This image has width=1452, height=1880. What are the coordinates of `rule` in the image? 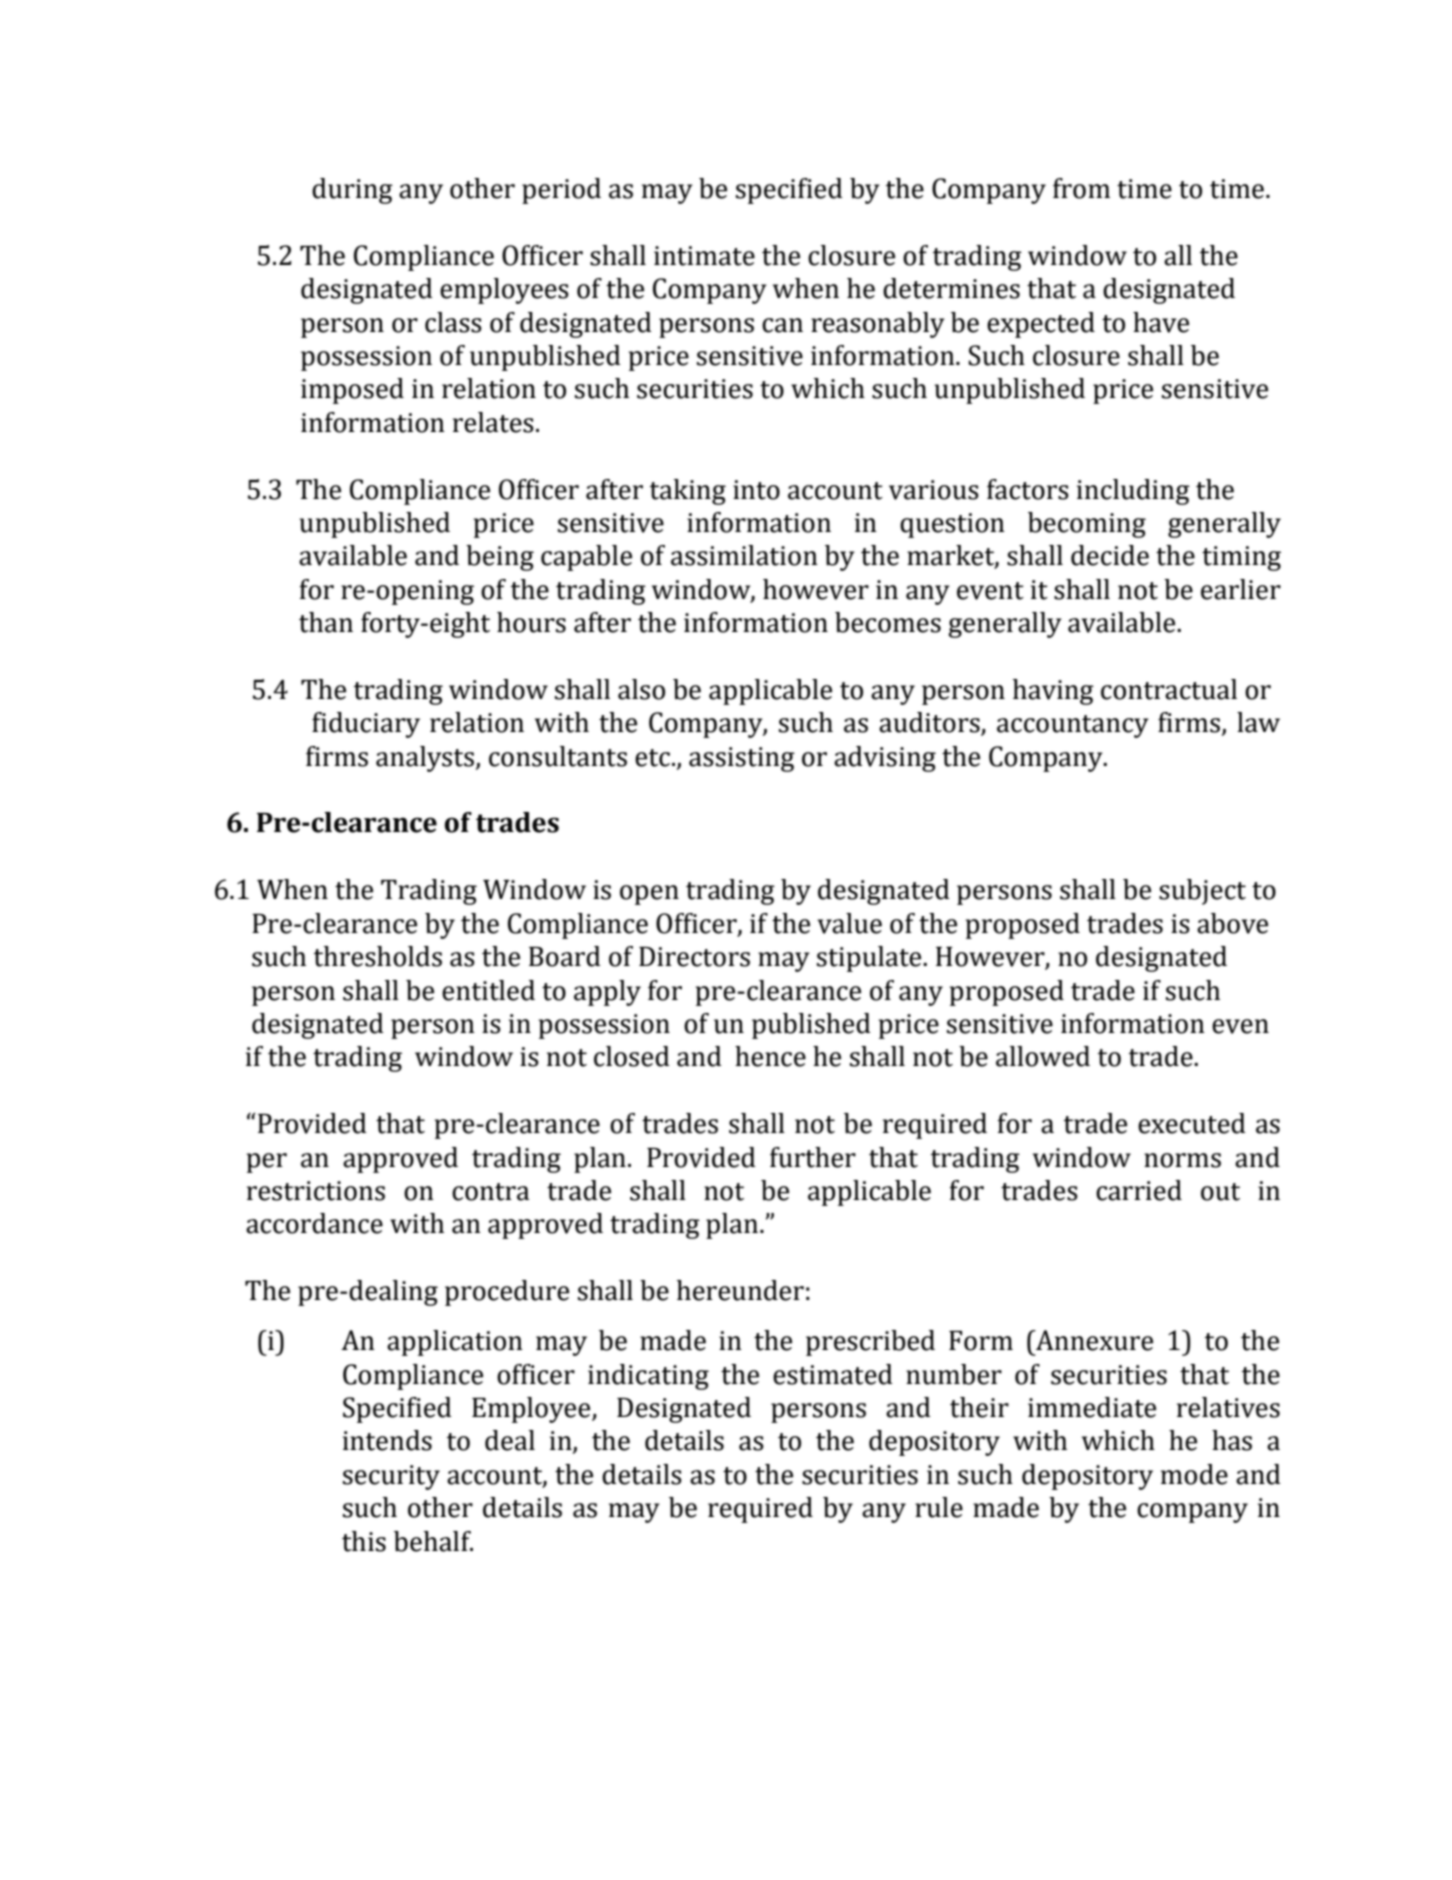 It's located at (939, 1507).
